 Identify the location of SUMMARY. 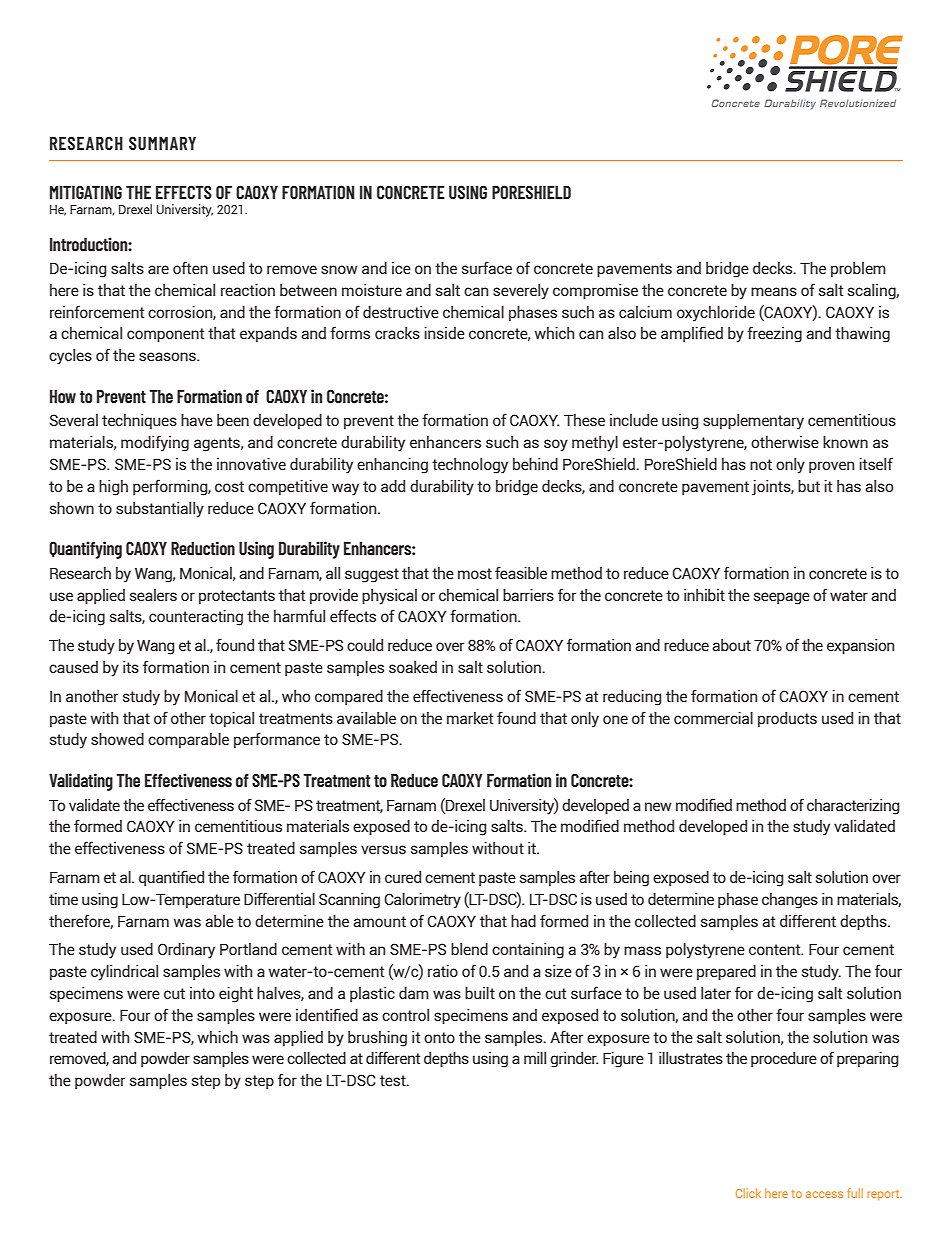
(162, 143).
